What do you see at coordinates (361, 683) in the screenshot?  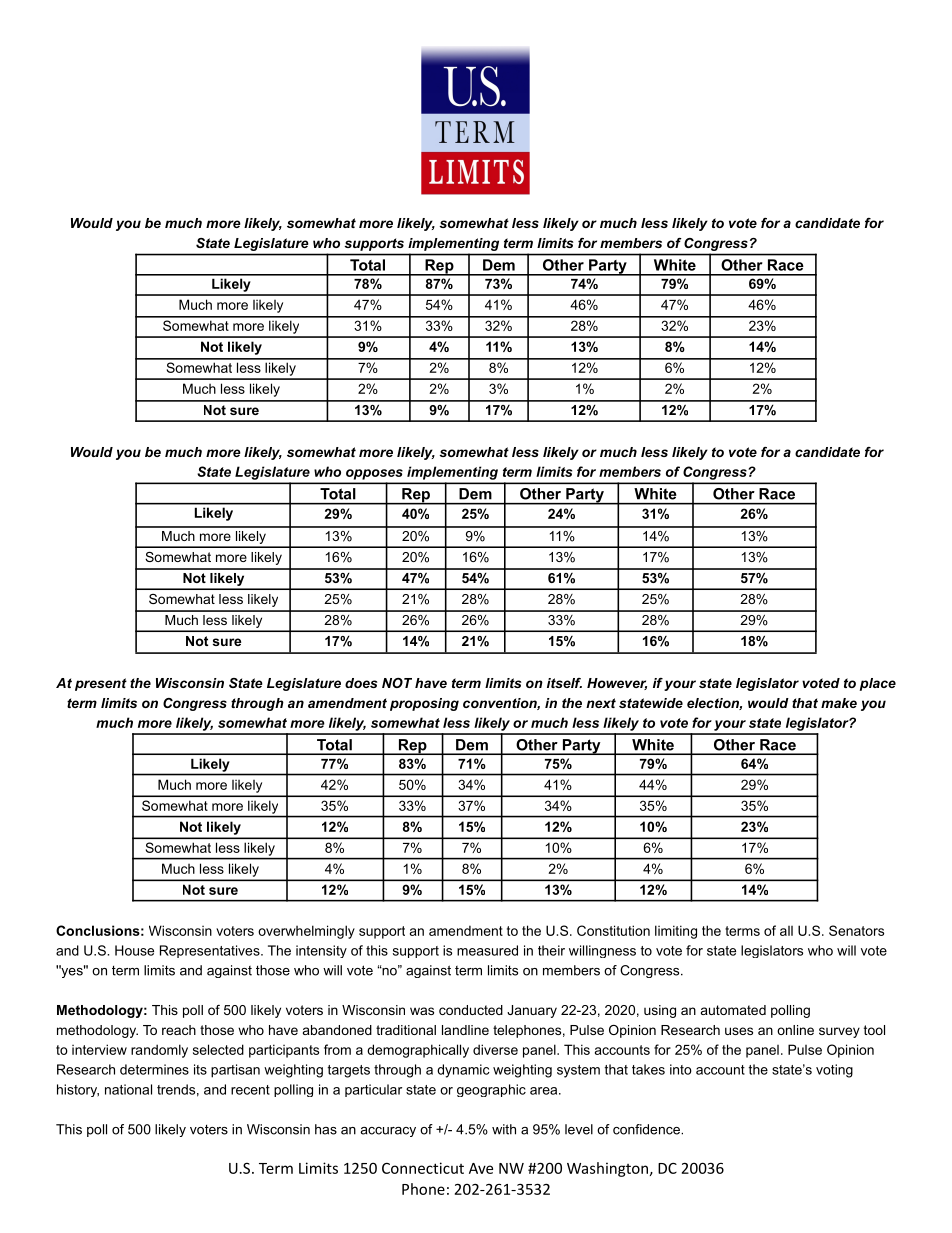 I see `does` at bounding box center [361, 683].
